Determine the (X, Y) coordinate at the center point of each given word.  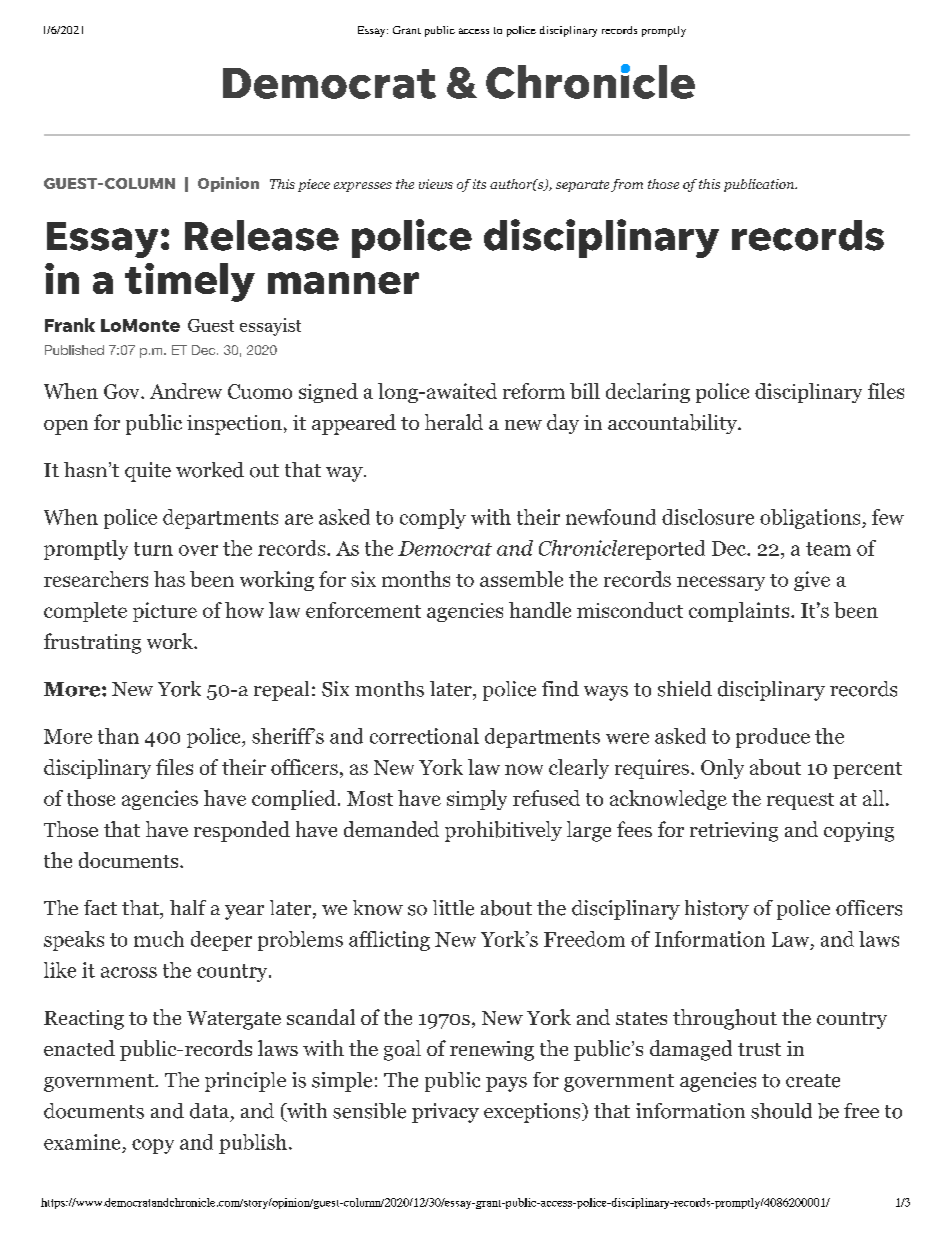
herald (454, 422)
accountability (673, 424)
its (479, 184)
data (209, 1111)
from (627, 185)
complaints (739, 612)
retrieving (734, 832)
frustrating (92, 643)
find (560, 689)
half (188, 907)
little (453, 908)
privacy (445, 1113)
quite (148, 472)
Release (262, 235)
